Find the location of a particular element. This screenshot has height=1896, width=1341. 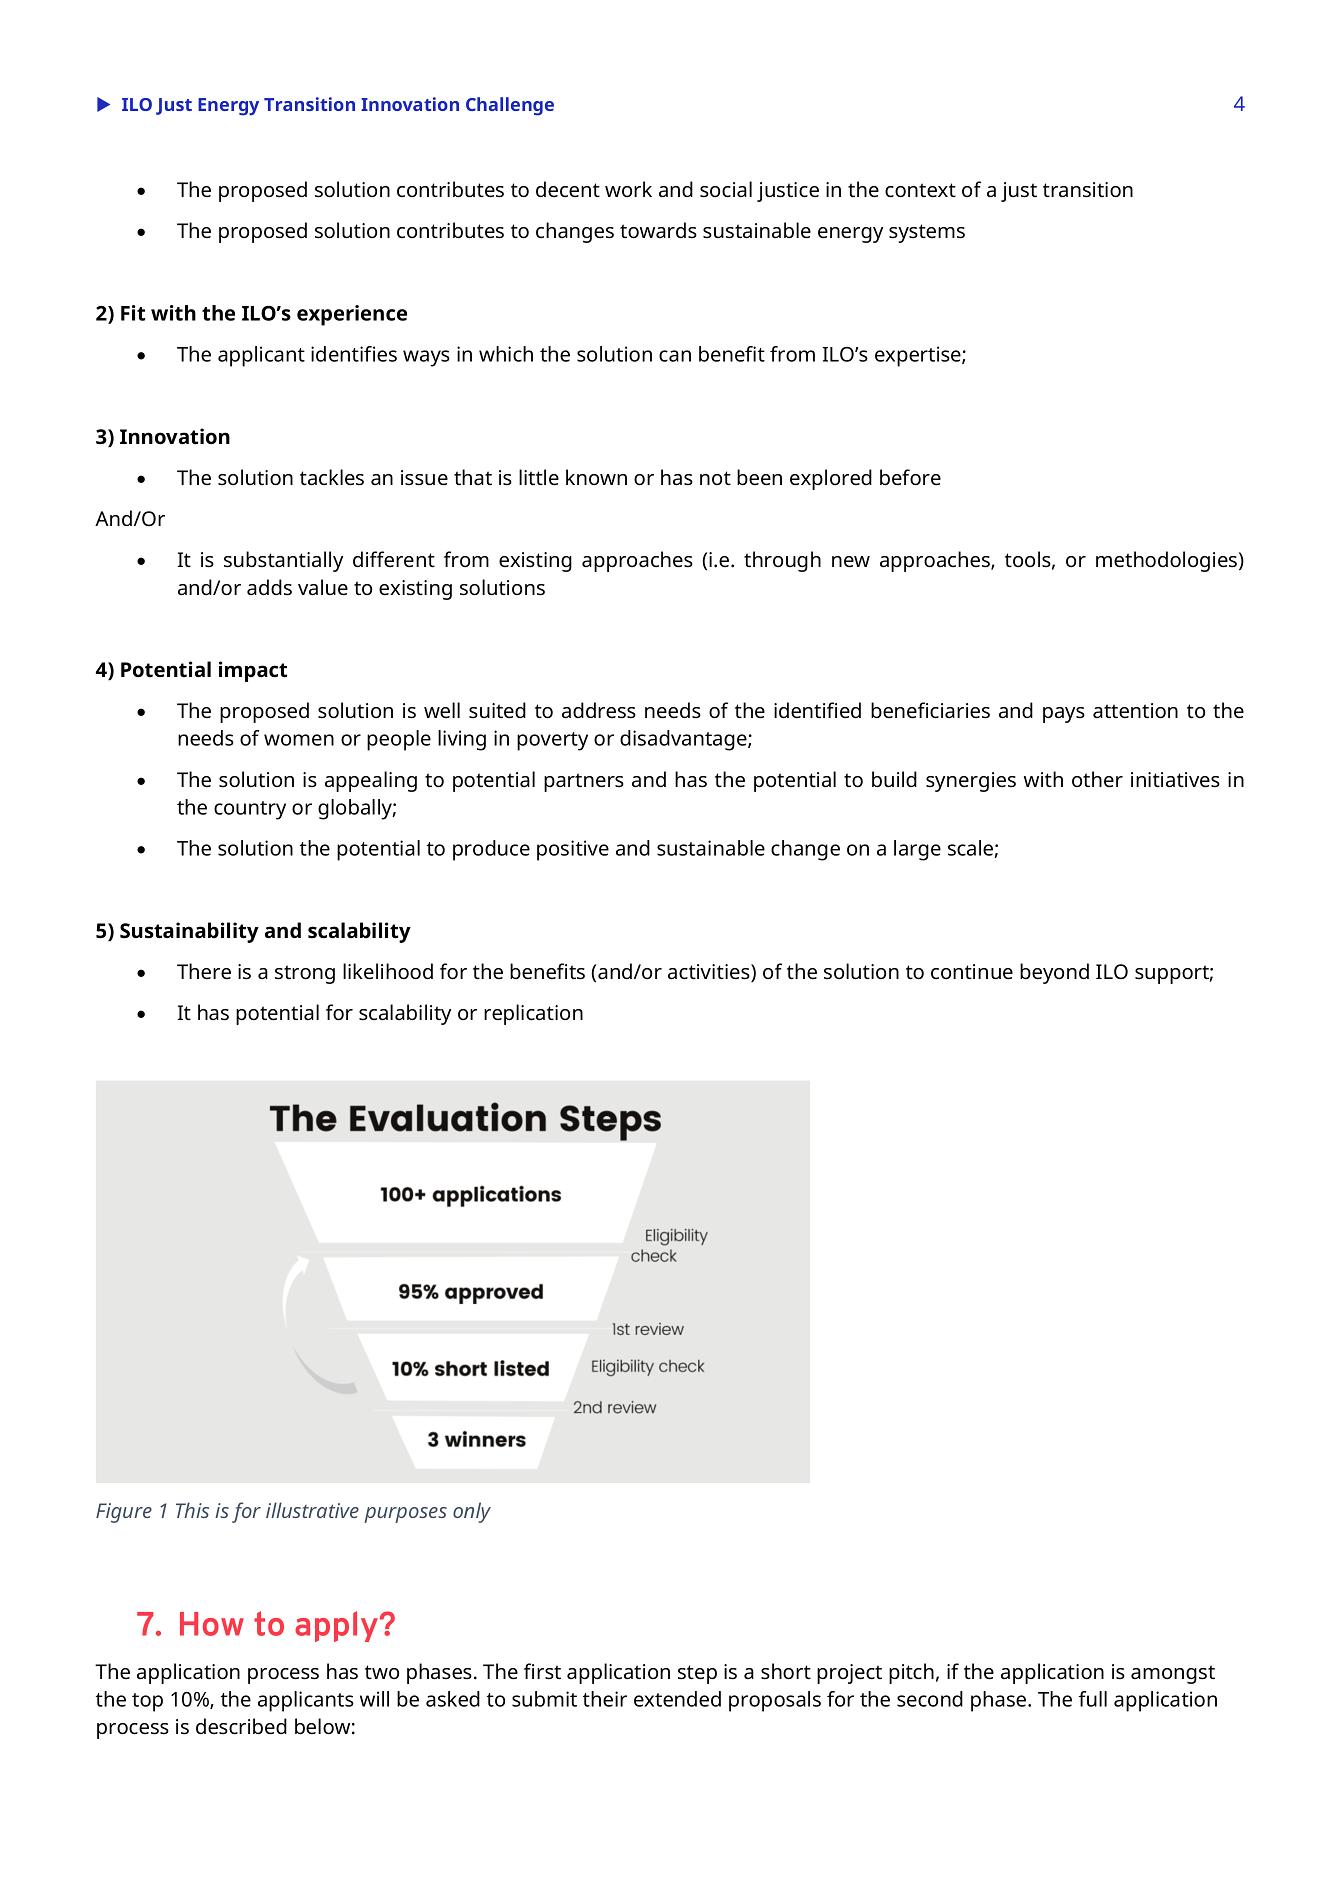

extended is located at coordinates (677, 1699).
